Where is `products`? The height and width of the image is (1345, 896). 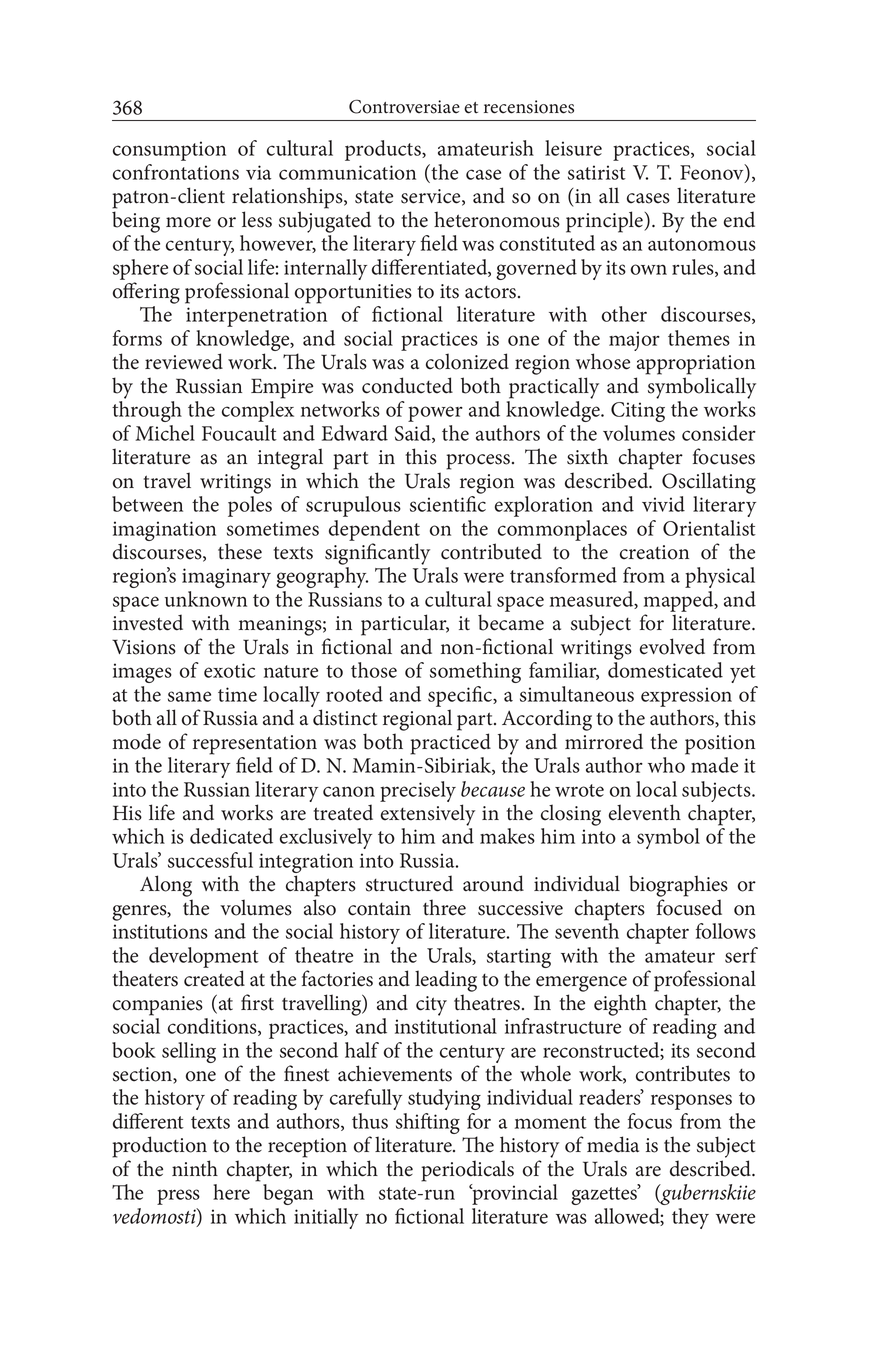 products is located at coordinates (384, 150).
